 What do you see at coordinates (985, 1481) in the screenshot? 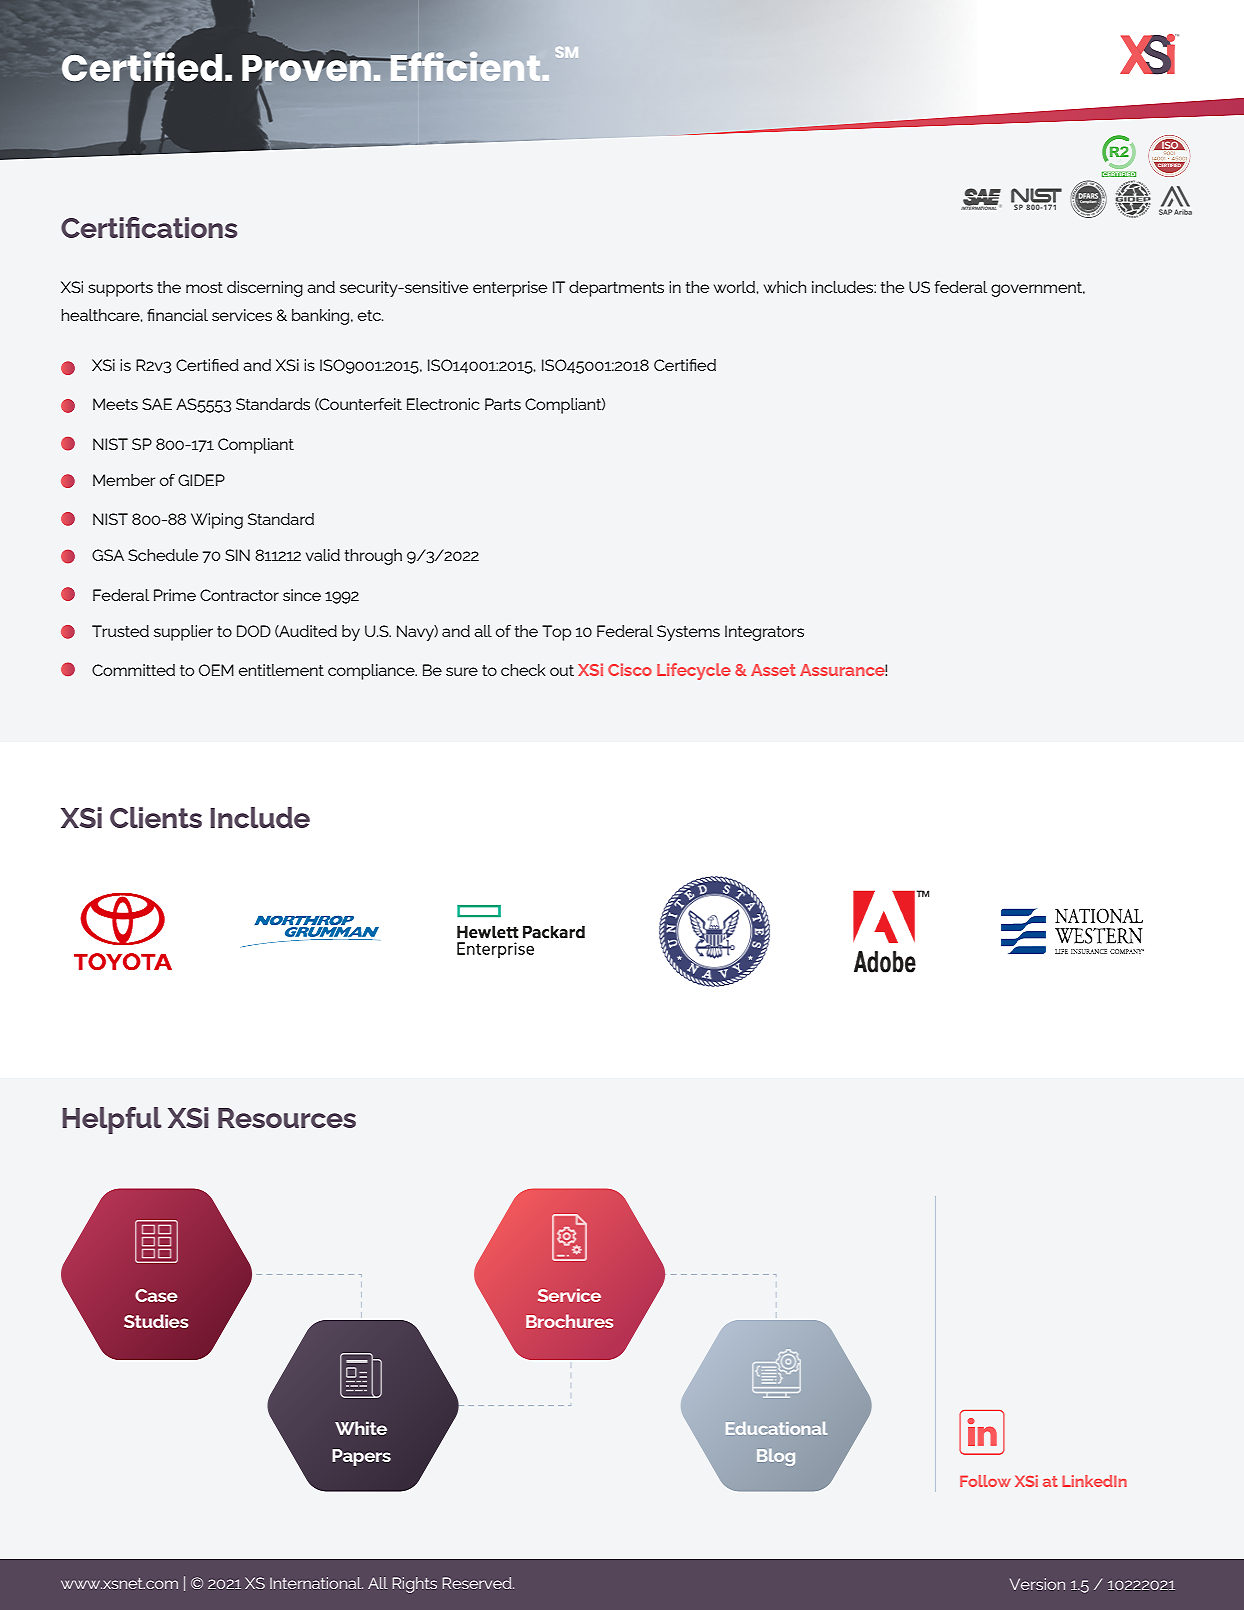
I see `Follow` at bounding box center [985, 1481].
